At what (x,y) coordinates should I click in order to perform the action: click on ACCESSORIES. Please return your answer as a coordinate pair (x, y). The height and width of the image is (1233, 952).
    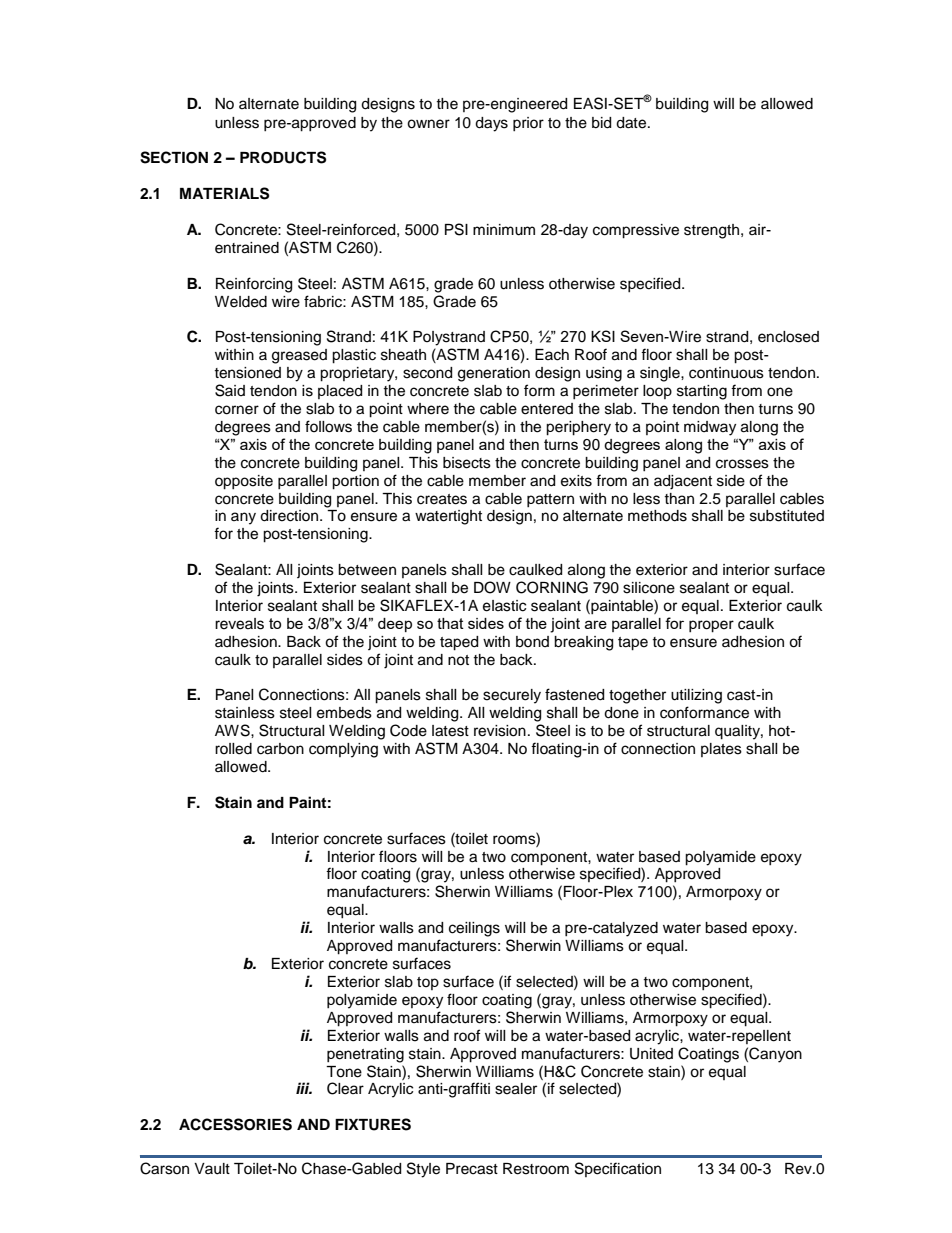
    Looking at the image, I should click on (235, 1124).
